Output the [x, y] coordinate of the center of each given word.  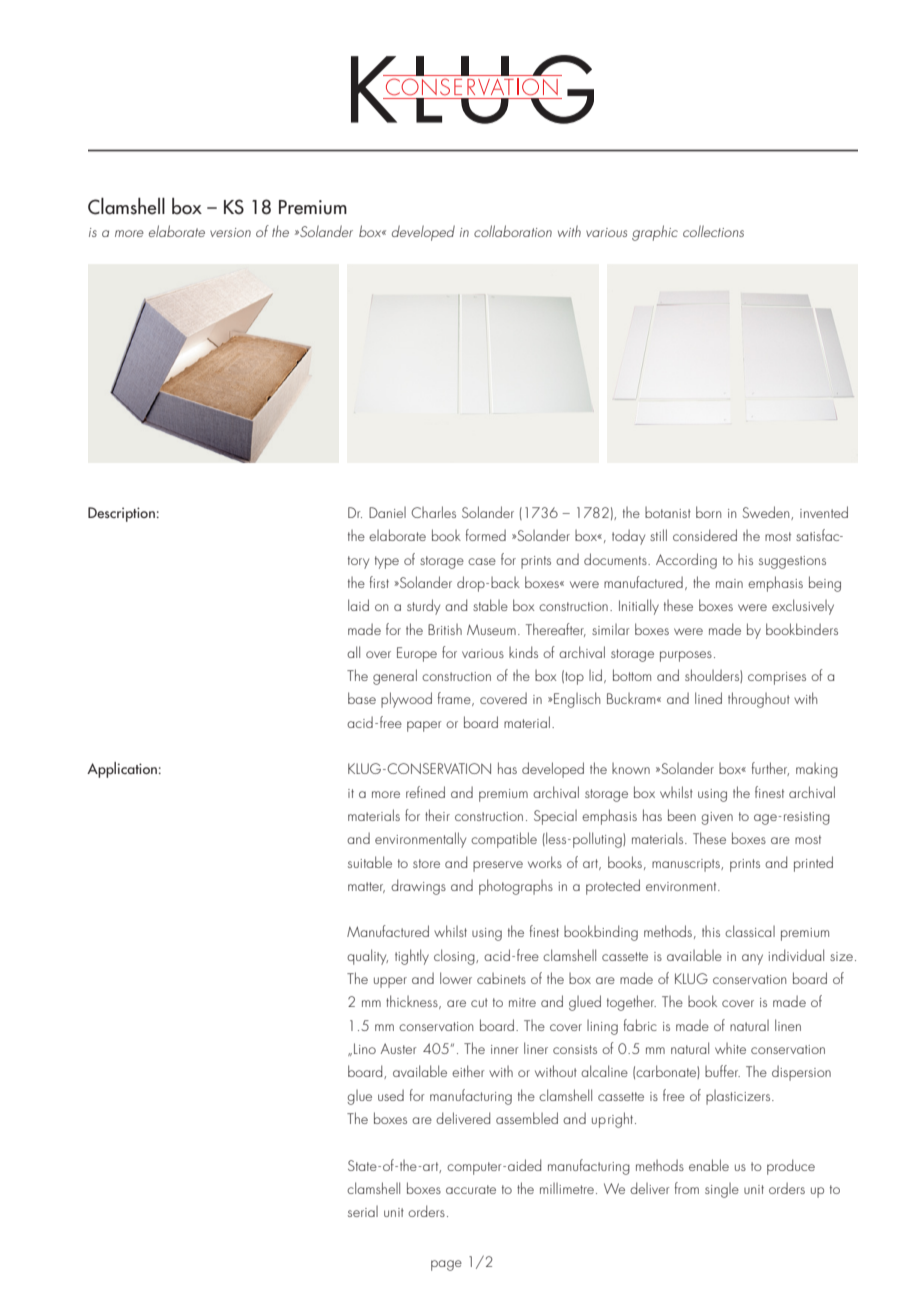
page [446, 1265]
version [230, 232]
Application [122, 770]
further [770, 769]
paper [424, 726]
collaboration [513, 231]
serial [363, 1211]
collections [713, 231]
